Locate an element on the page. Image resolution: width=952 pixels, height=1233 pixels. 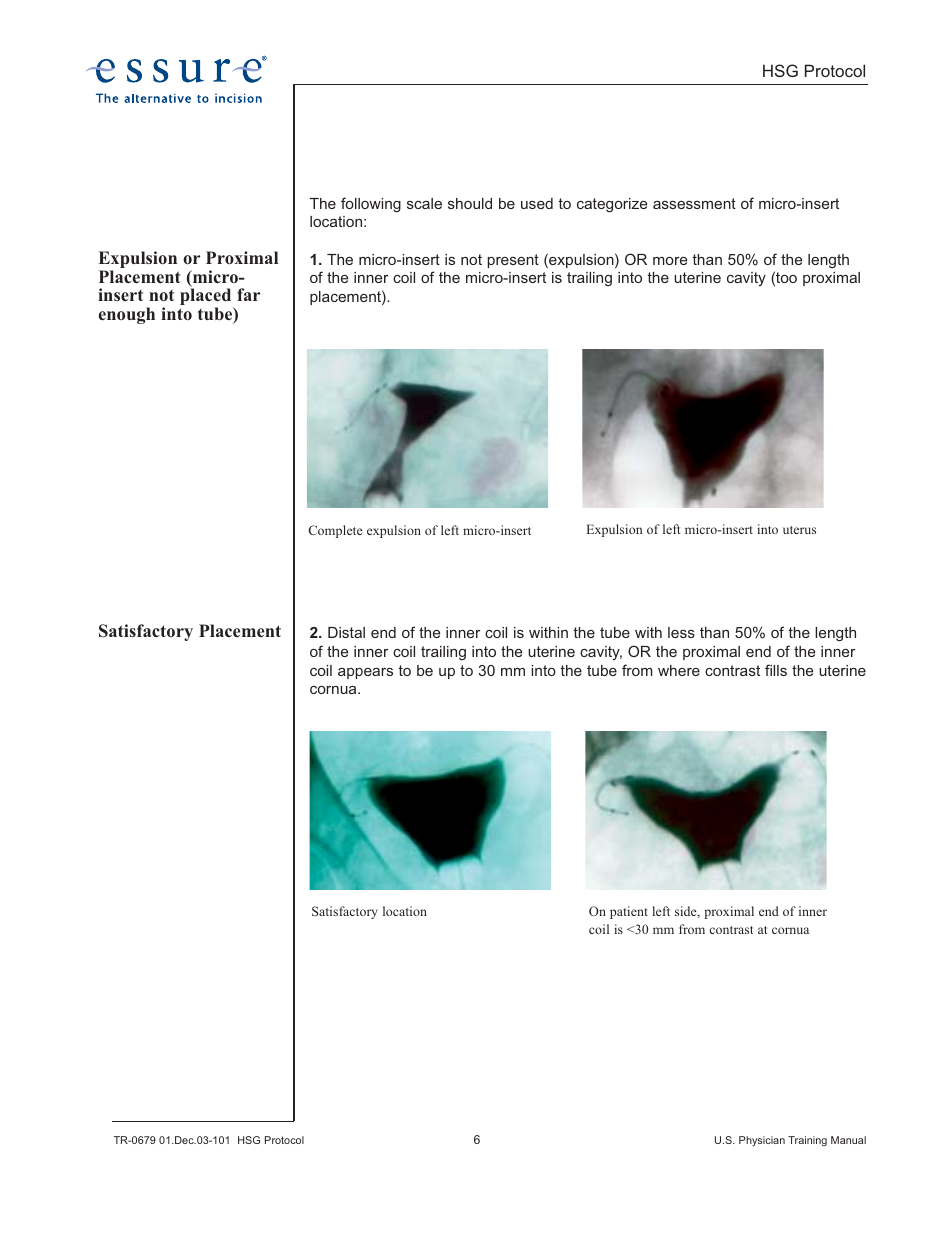
patient is located at coordinates (629, 912).
